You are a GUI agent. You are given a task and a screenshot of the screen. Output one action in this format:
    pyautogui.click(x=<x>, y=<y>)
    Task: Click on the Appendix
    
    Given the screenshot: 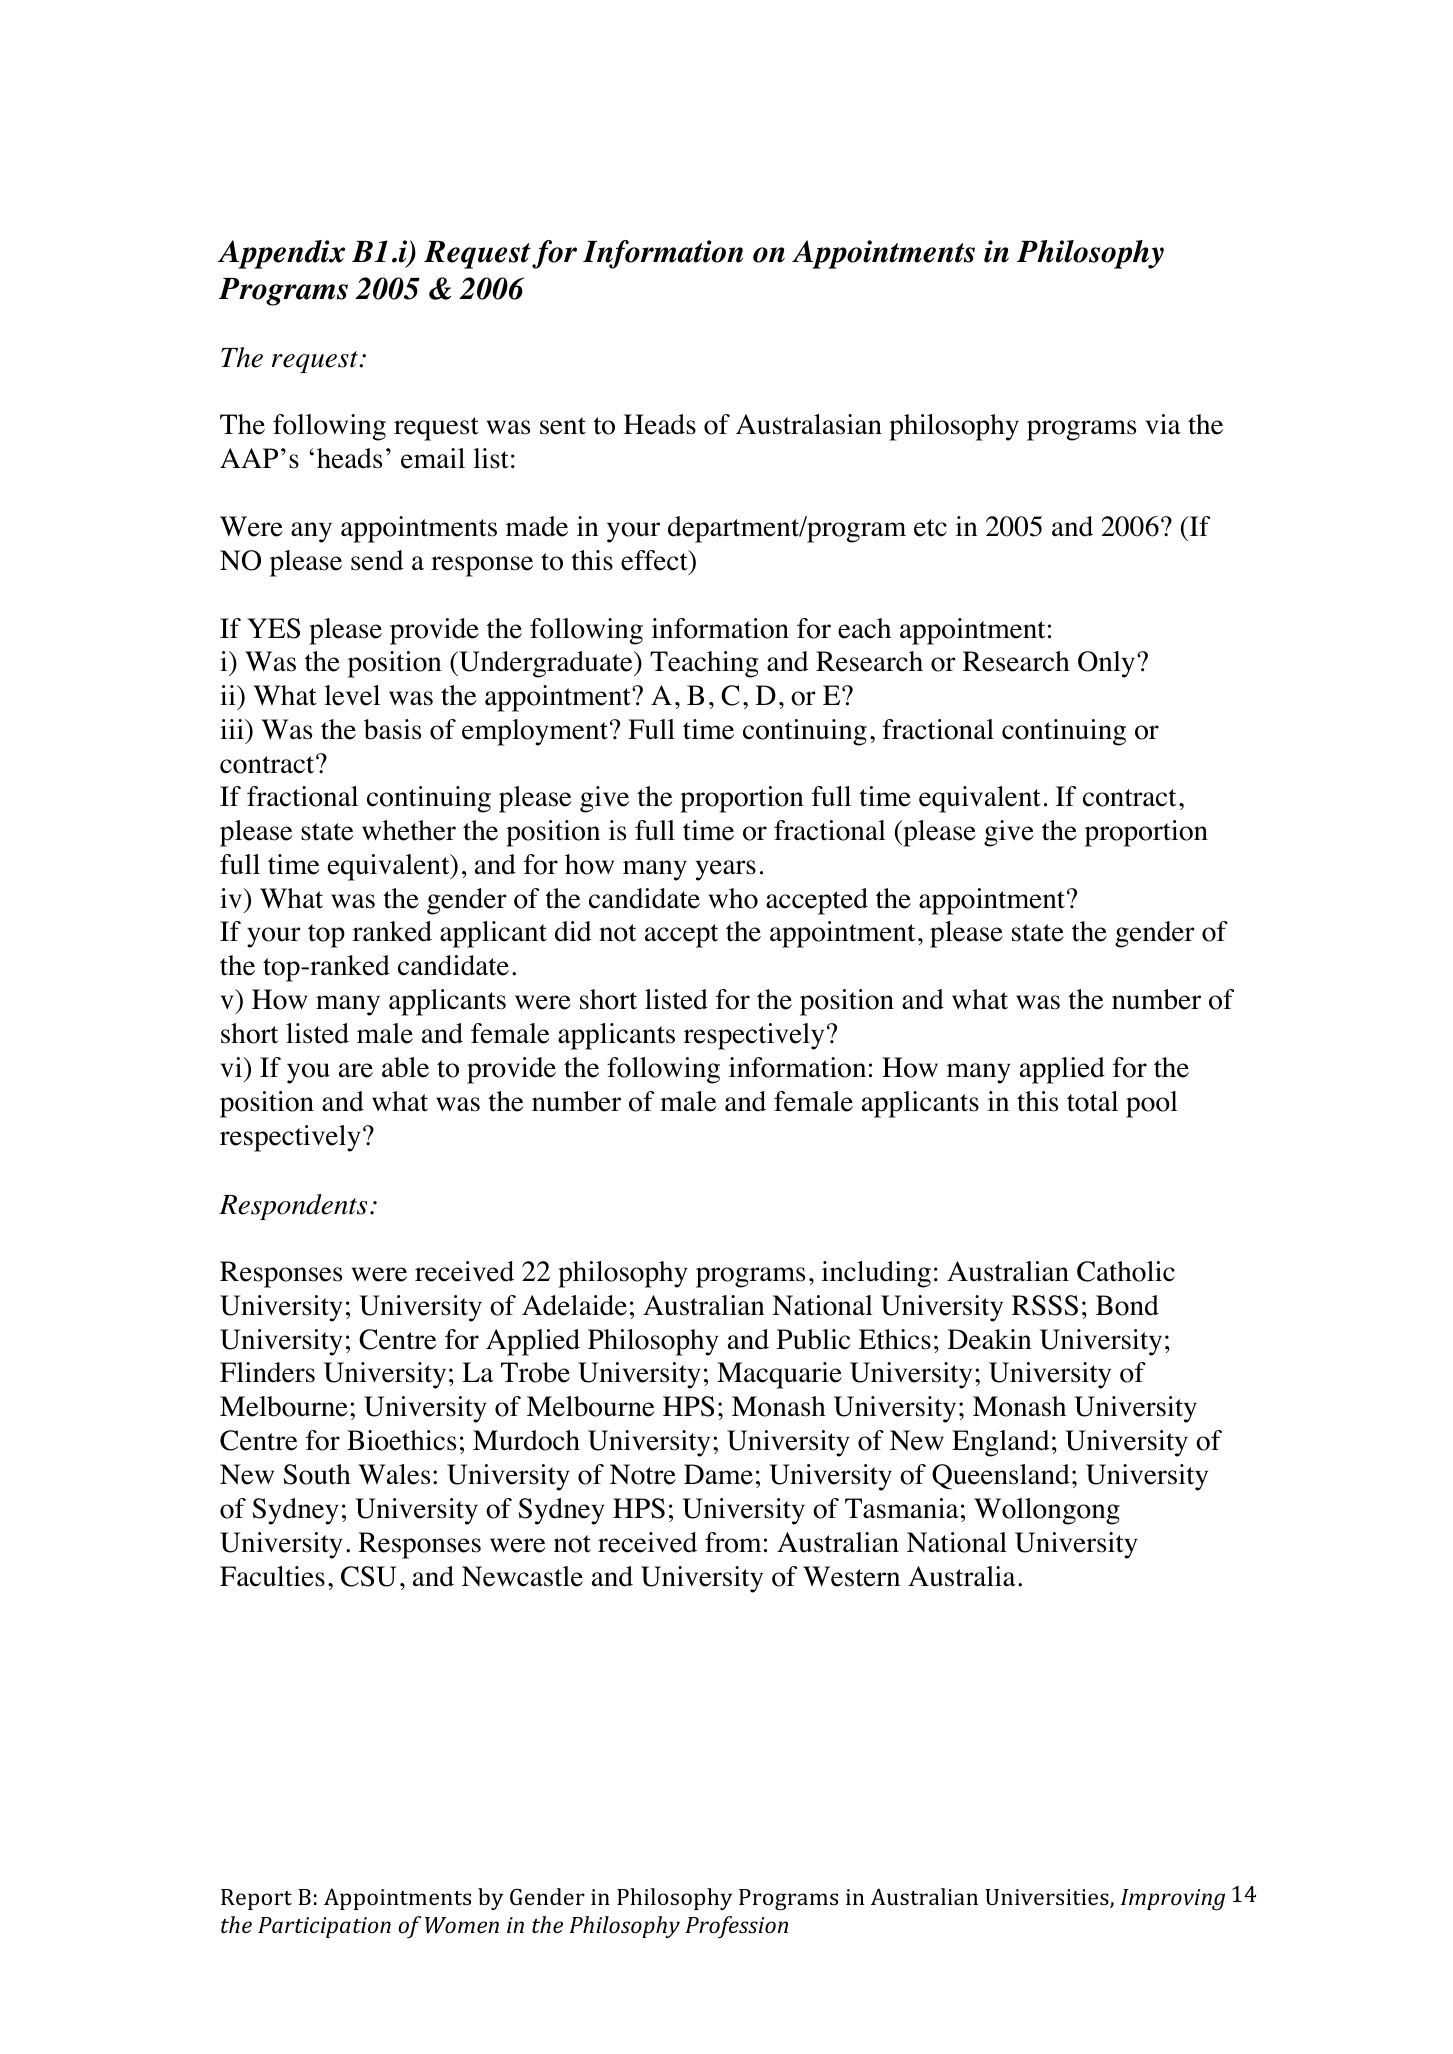 What is the action you would take?
    pyautogui.click(x=281, y=254)
